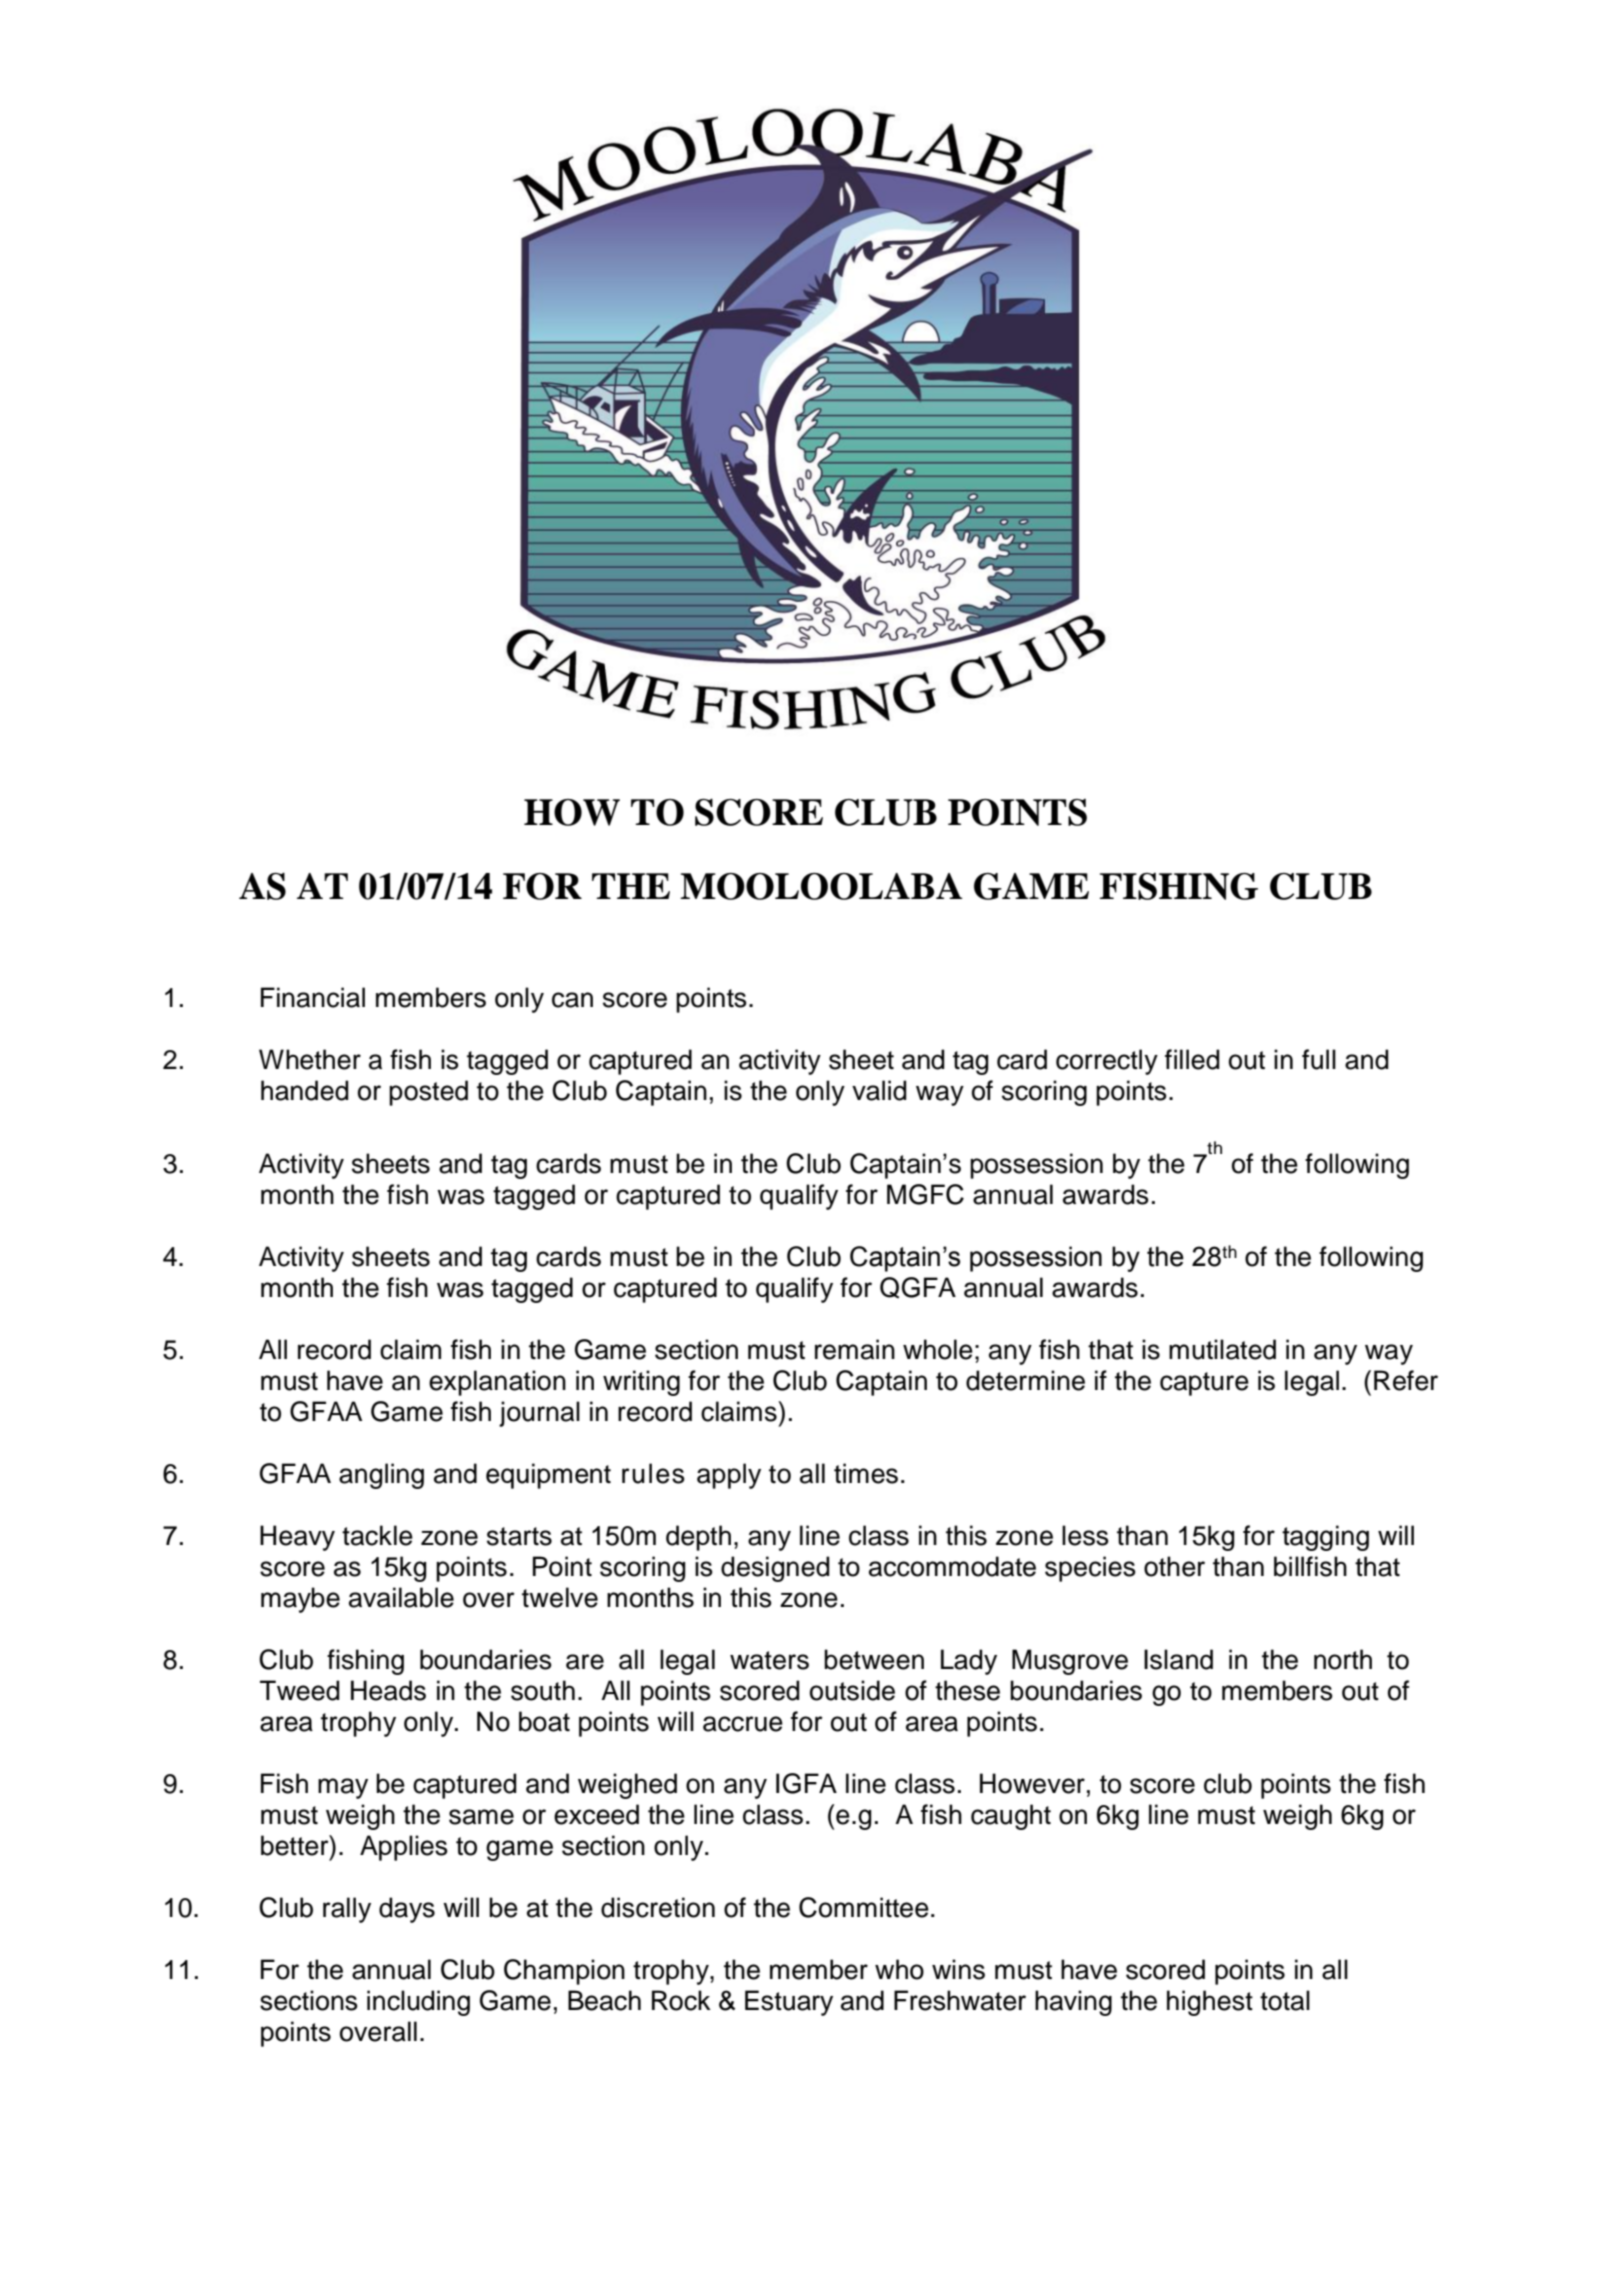  Describe the element at coordinates (855, 1349) in the screenshot. I see `remain` at that location.
